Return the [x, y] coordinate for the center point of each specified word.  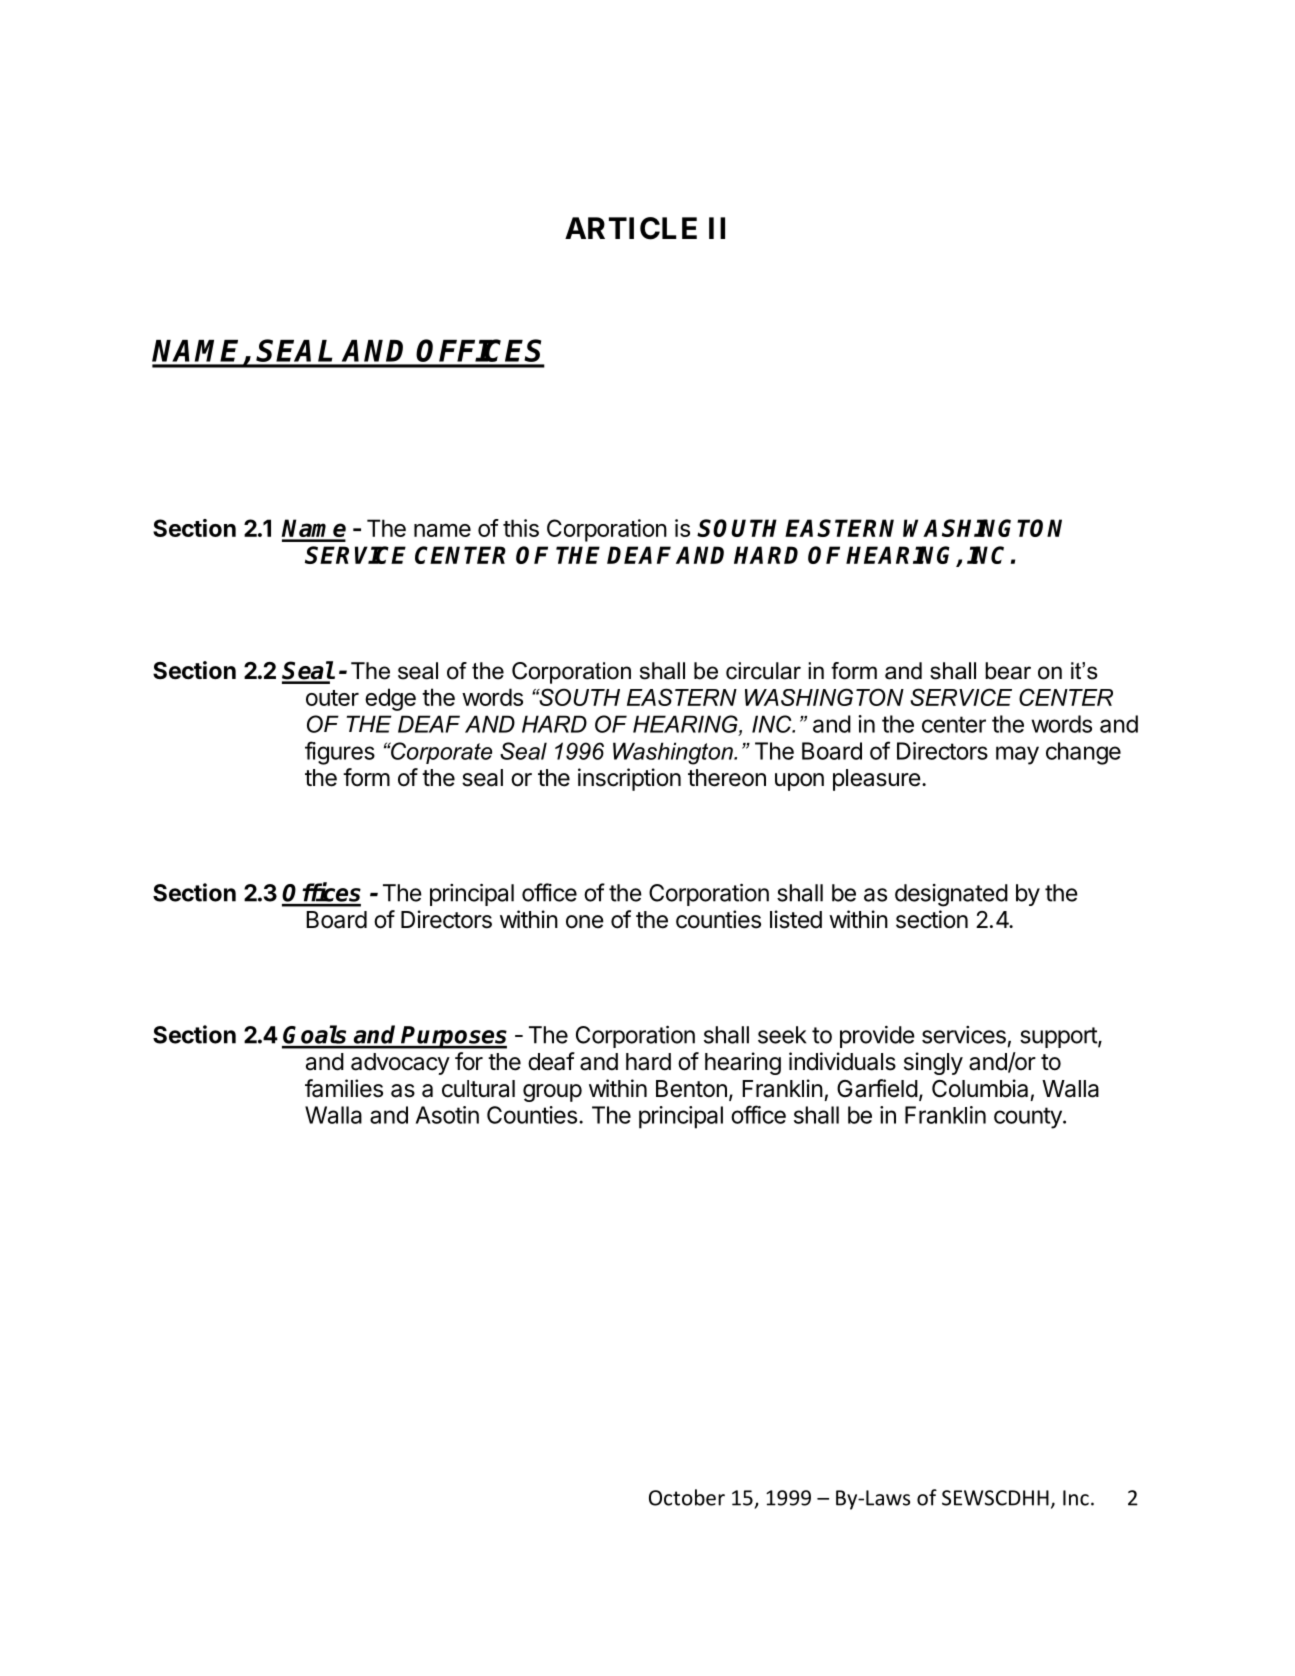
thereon [727, 778]
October [687, 1497]
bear [1008, 671]
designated [951, 895]
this [521, 528]
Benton [691, 1089]
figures [340, 753]
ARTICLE [631, 228]
